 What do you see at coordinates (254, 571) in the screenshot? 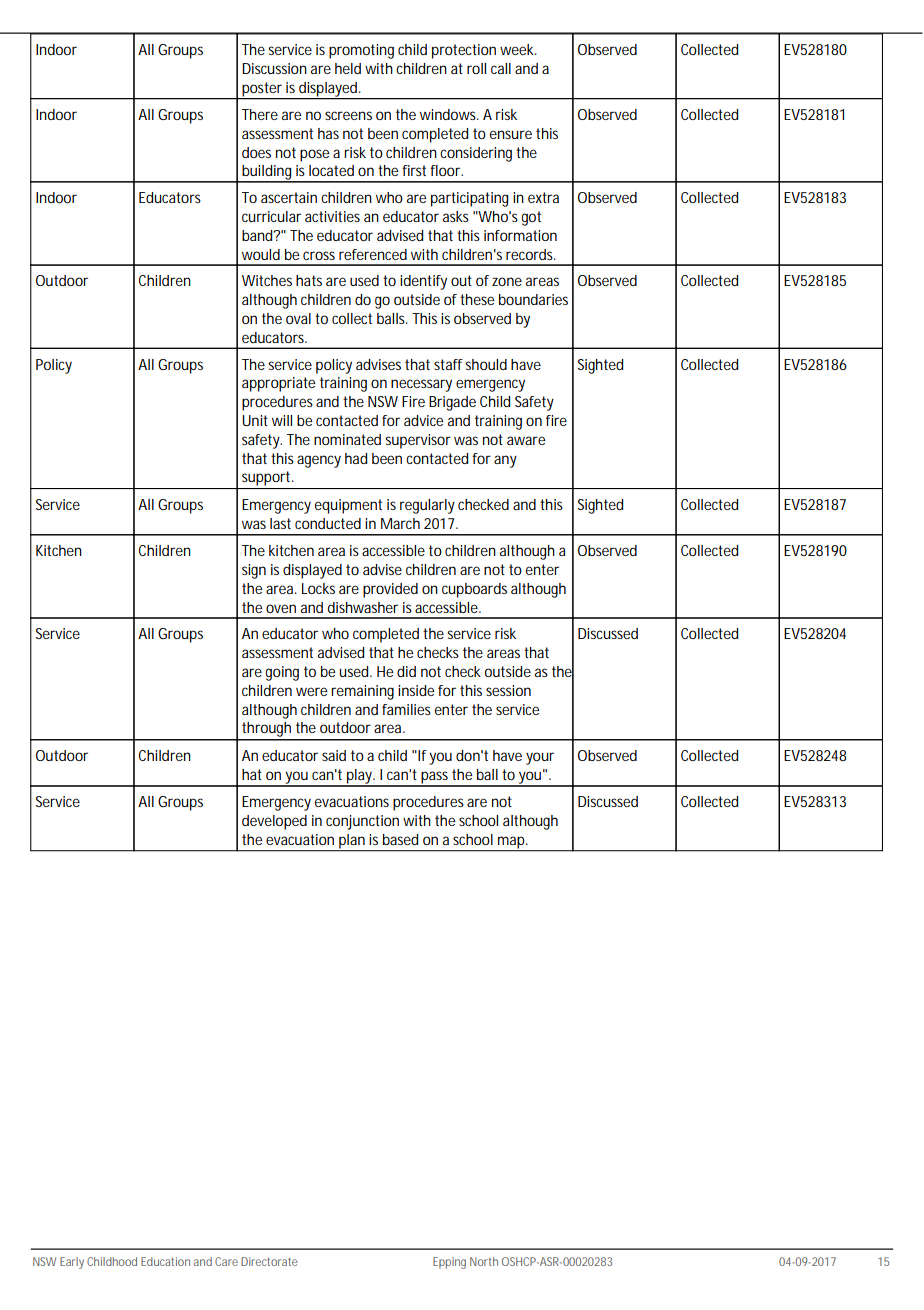
I see `sign` at bounding box center [254, 571].
